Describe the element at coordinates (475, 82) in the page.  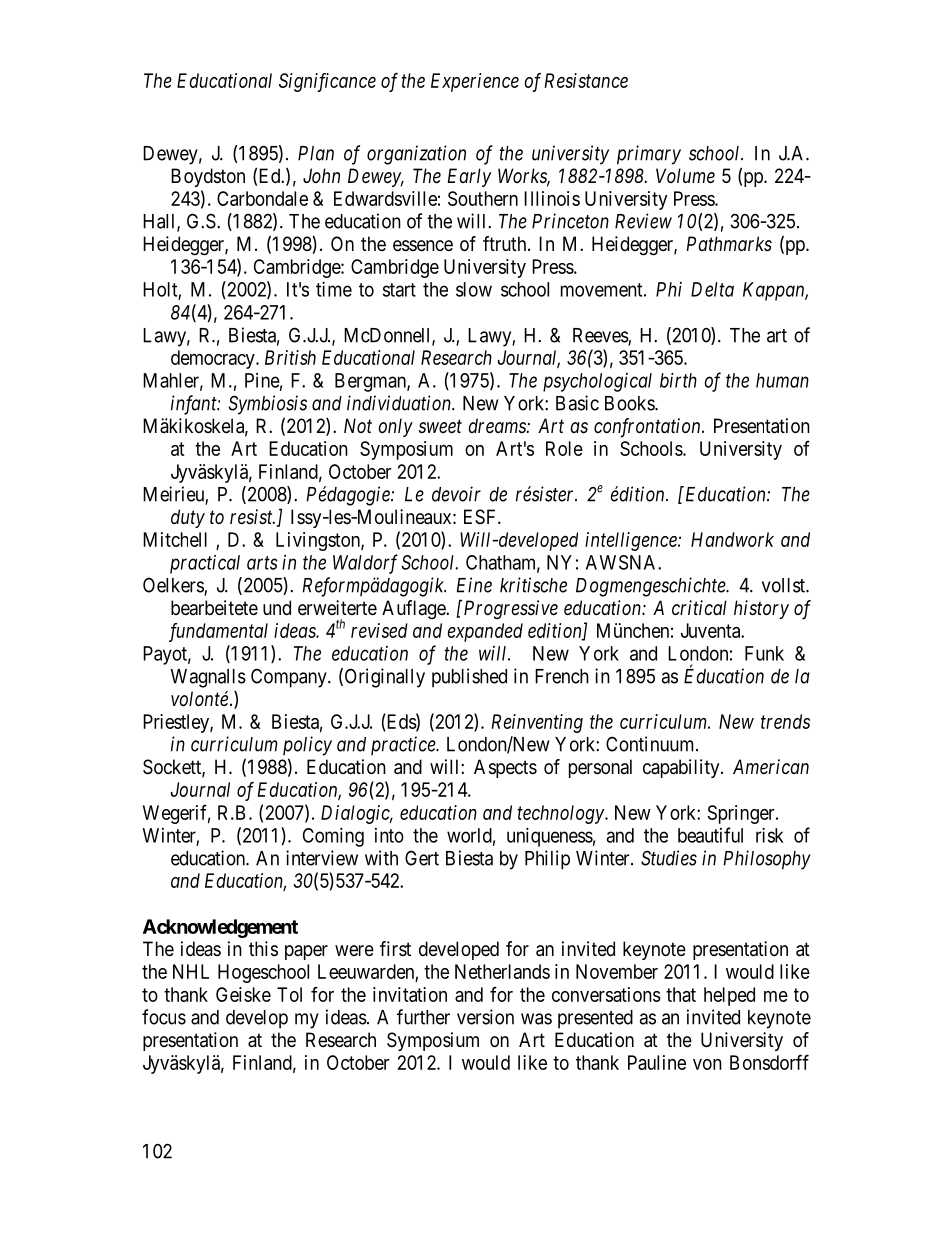
I see `Experience` at that location.
